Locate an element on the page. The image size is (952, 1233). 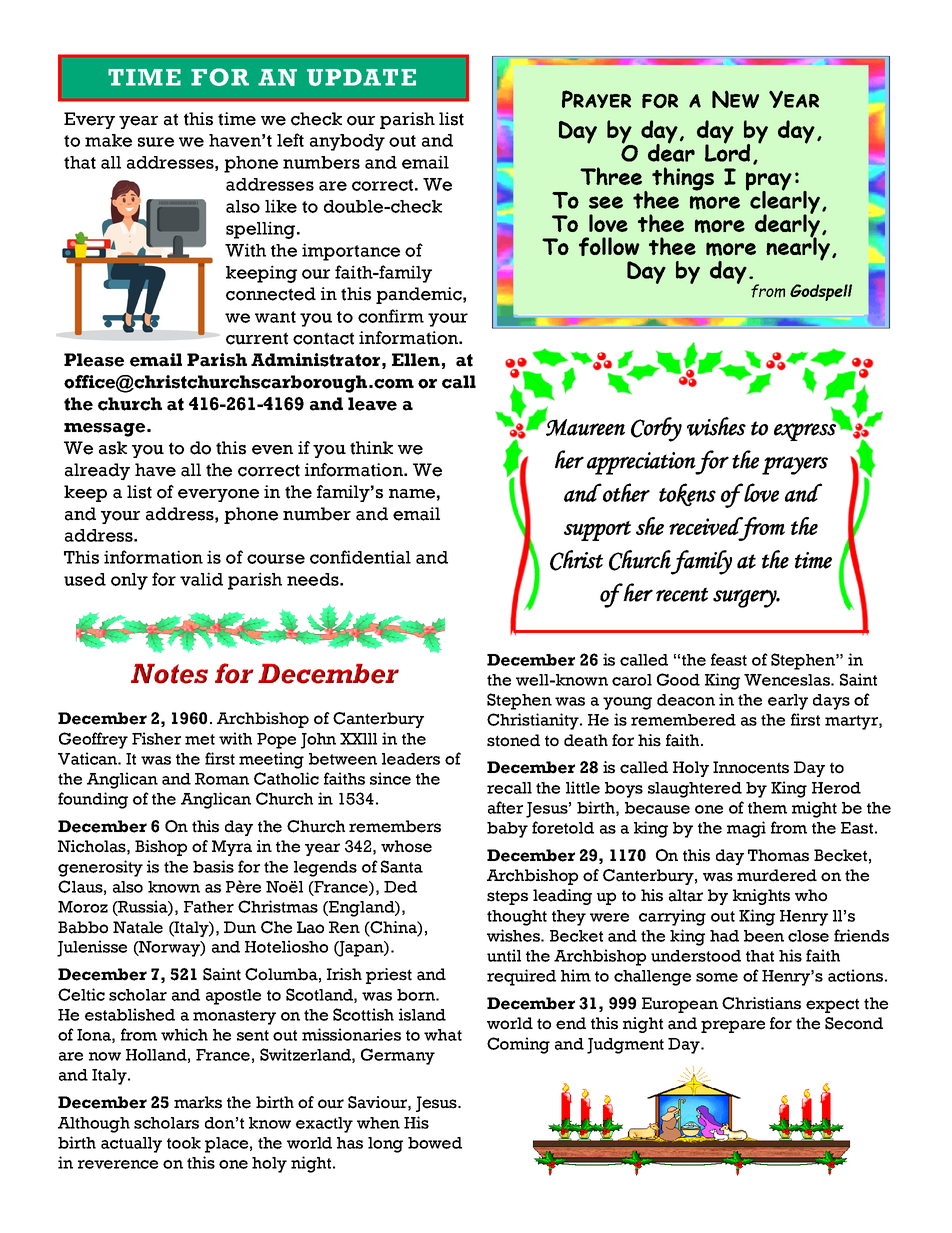
confidential is located at coordinates (360, 557).
